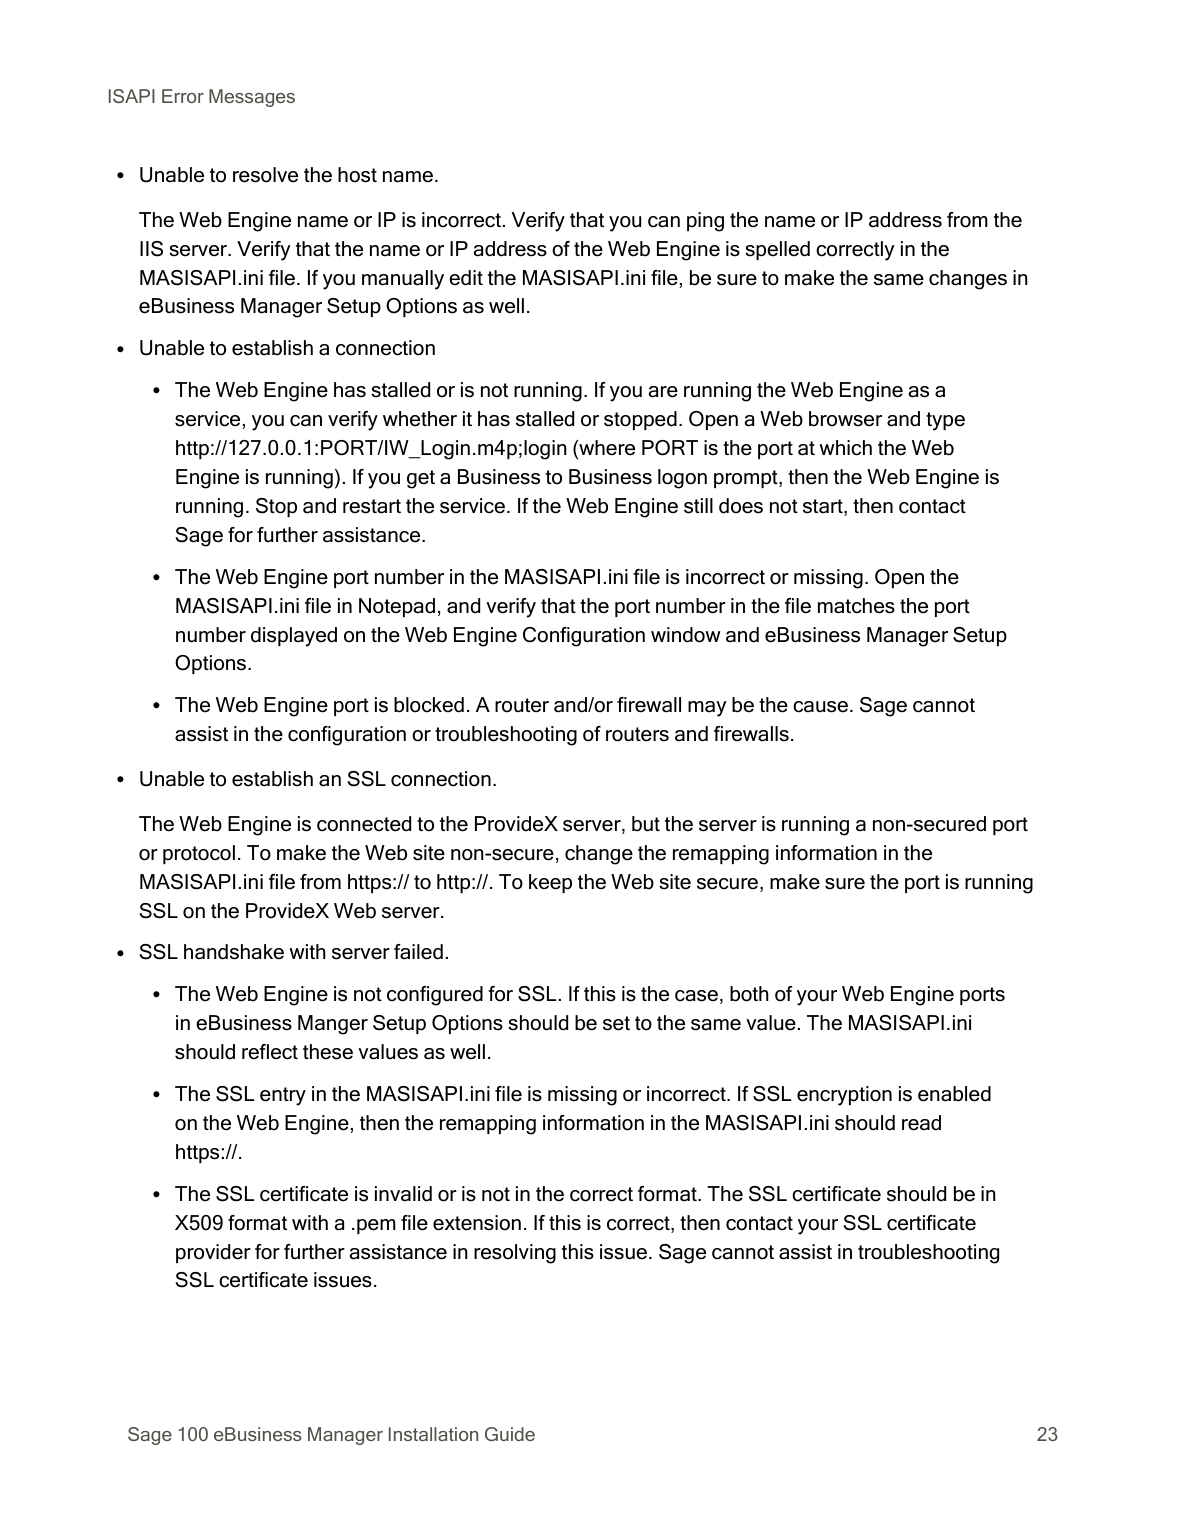 The width and height of the document is (1180, 1526). I want to click on but, so click(646, 824).
